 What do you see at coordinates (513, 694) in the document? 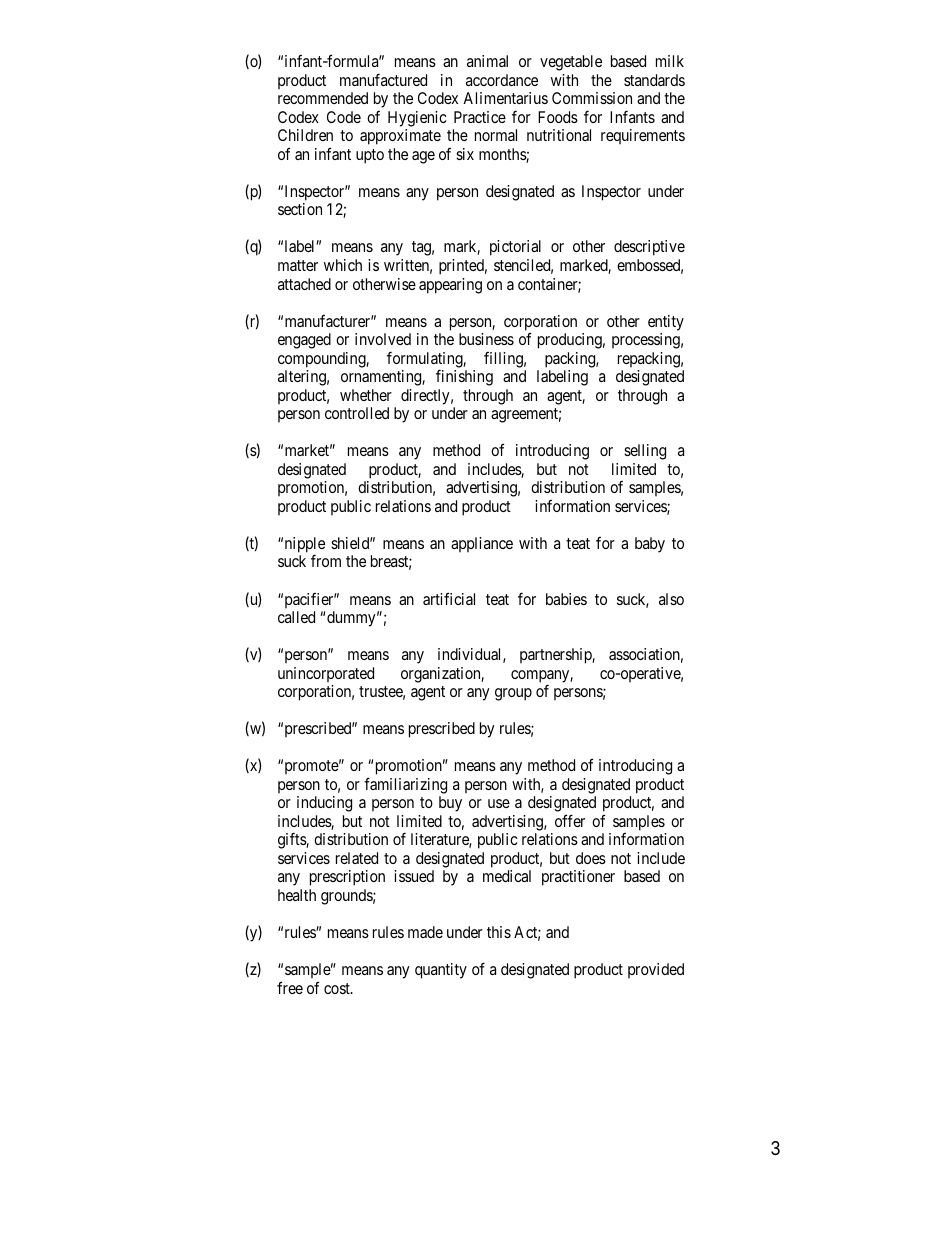
I see `group` at bounding box center [513, 694].
